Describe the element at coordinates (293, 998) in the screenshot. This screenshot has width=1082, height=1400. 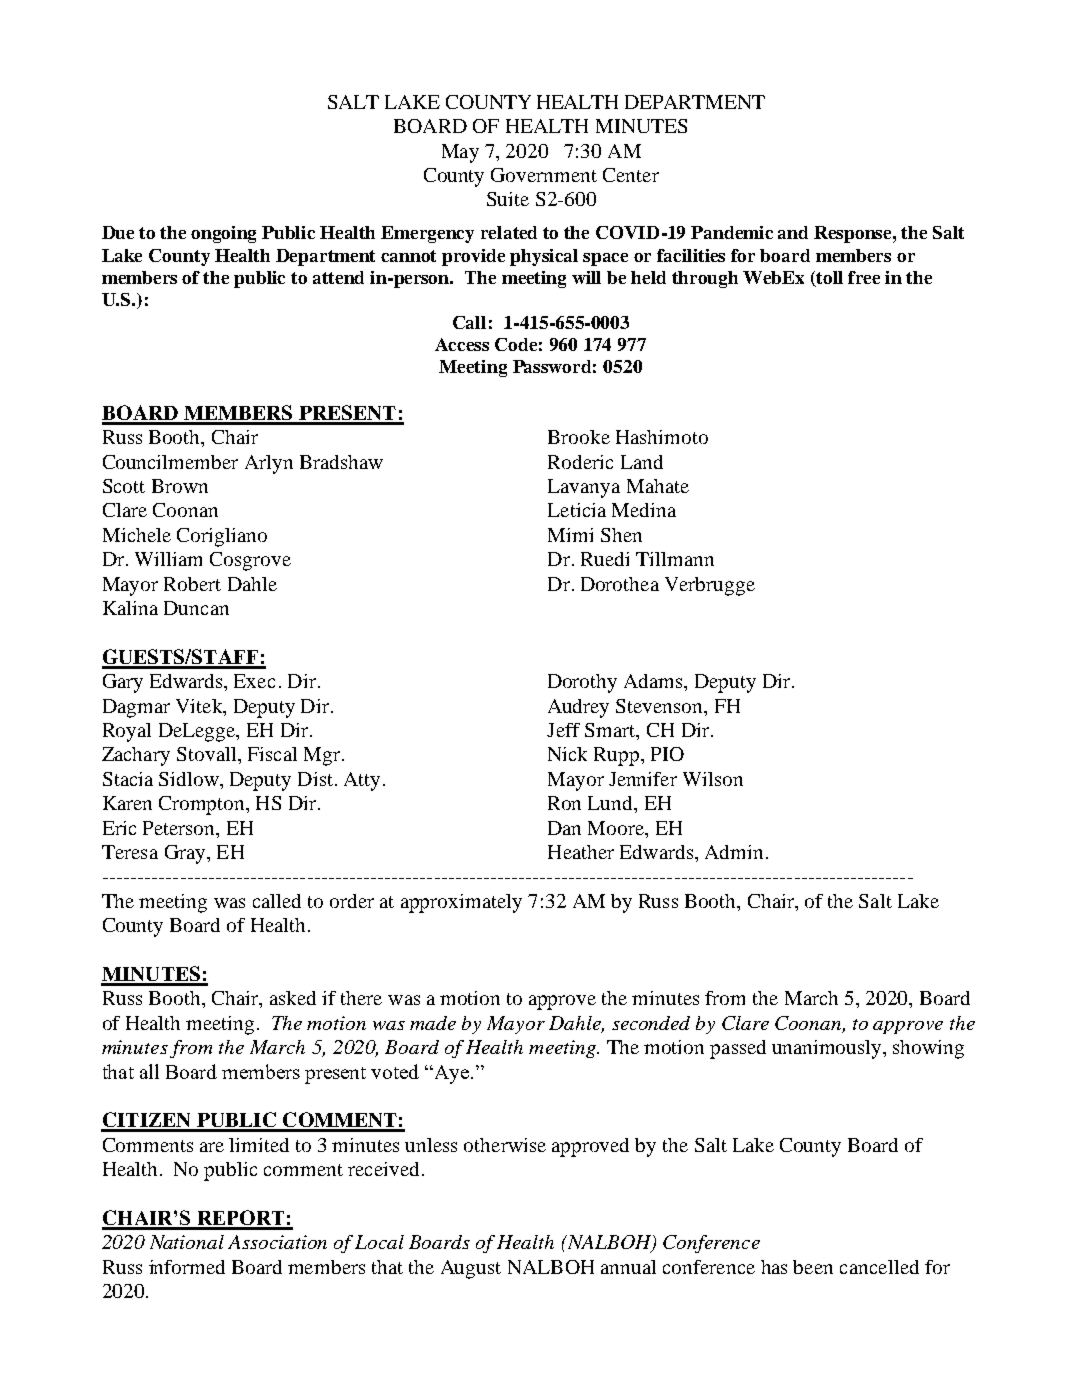
I see `asked` at that location.
